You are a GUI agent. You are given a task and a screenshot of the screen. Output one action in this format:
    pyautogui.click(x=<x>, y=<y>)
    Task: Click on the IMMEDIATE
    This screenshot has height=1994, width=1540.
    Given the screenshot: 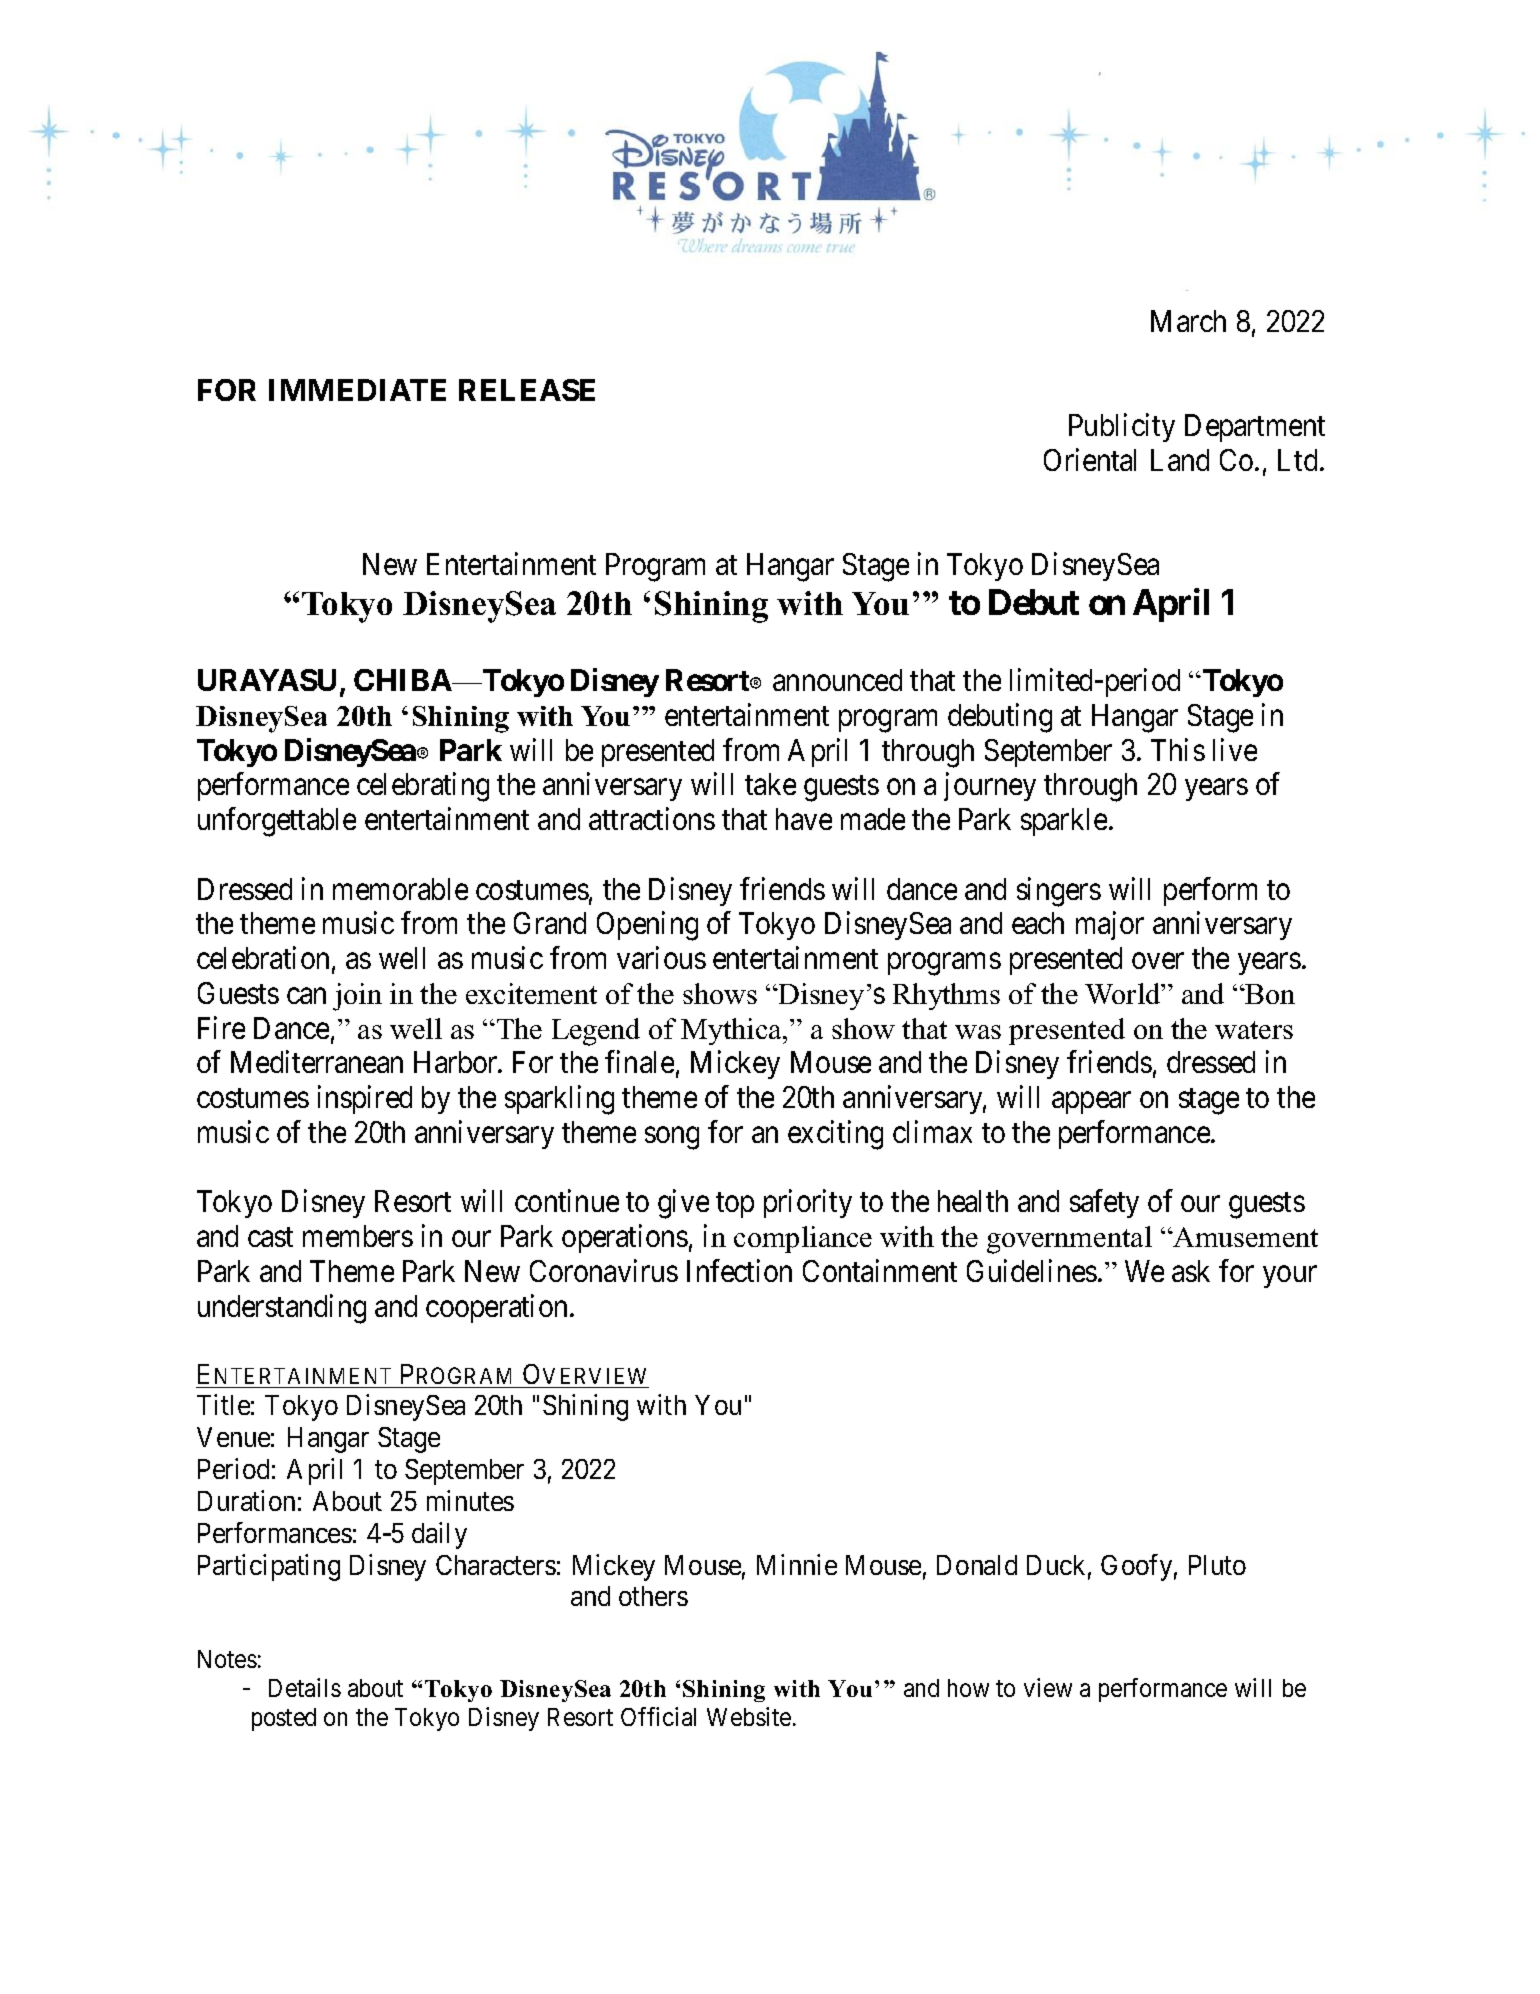 What is the action you would take?
    pyautogui.click(x=357, y=390)
